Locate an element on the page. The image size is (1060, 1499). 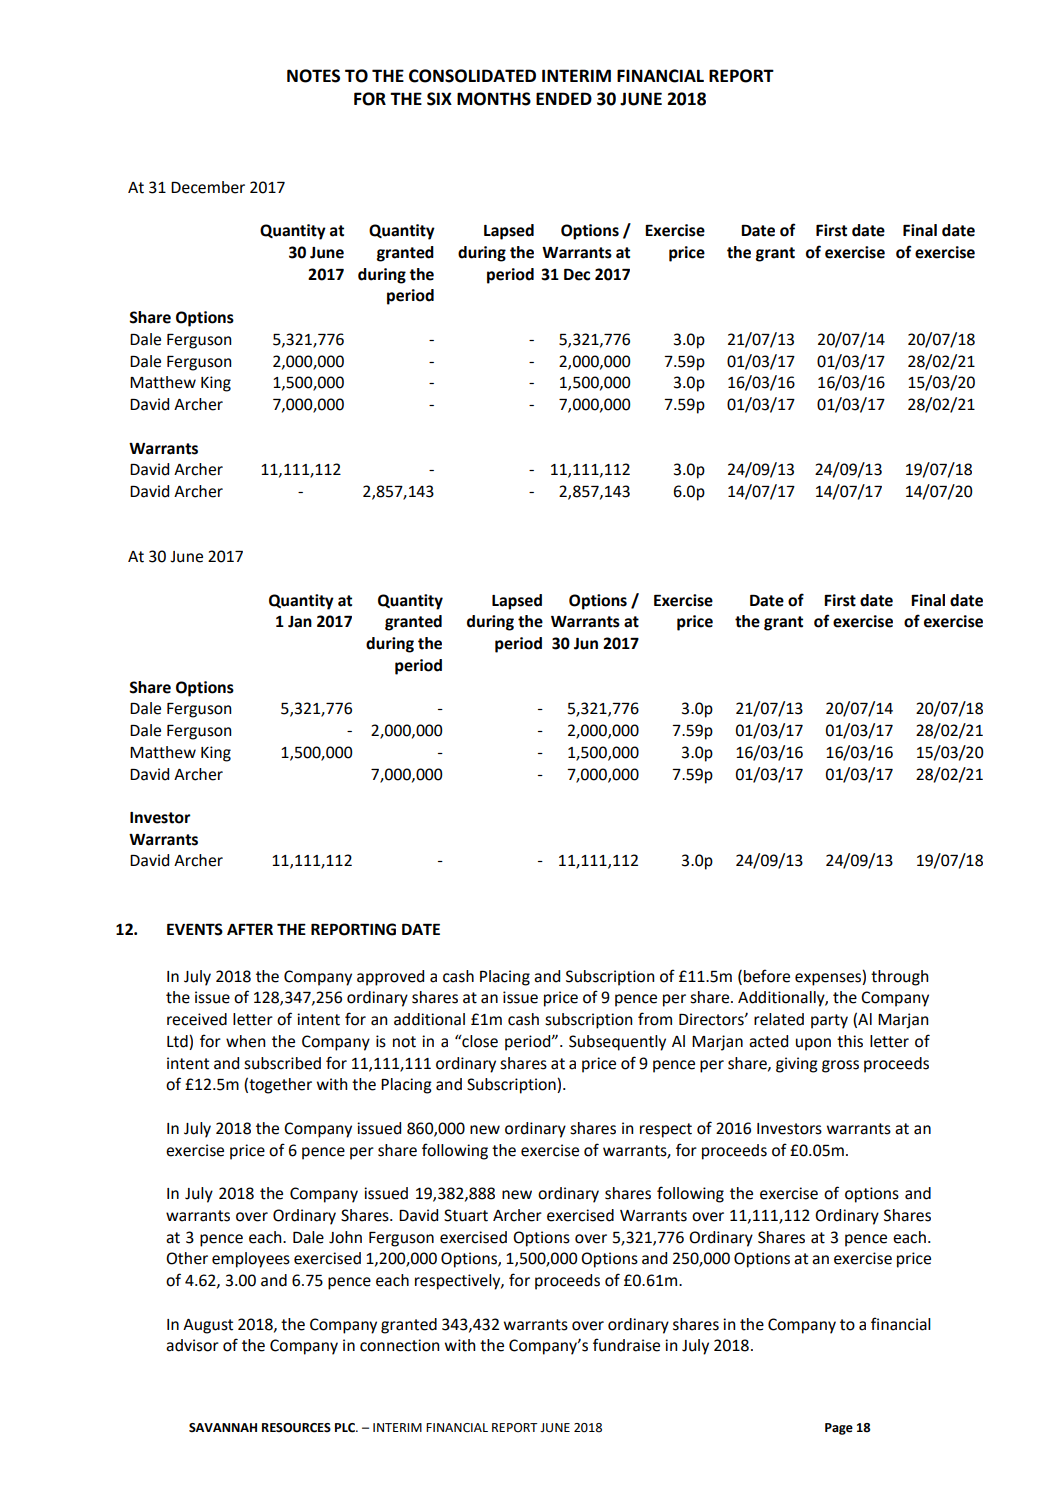
NOTES is located at coordinates (313, 76).
